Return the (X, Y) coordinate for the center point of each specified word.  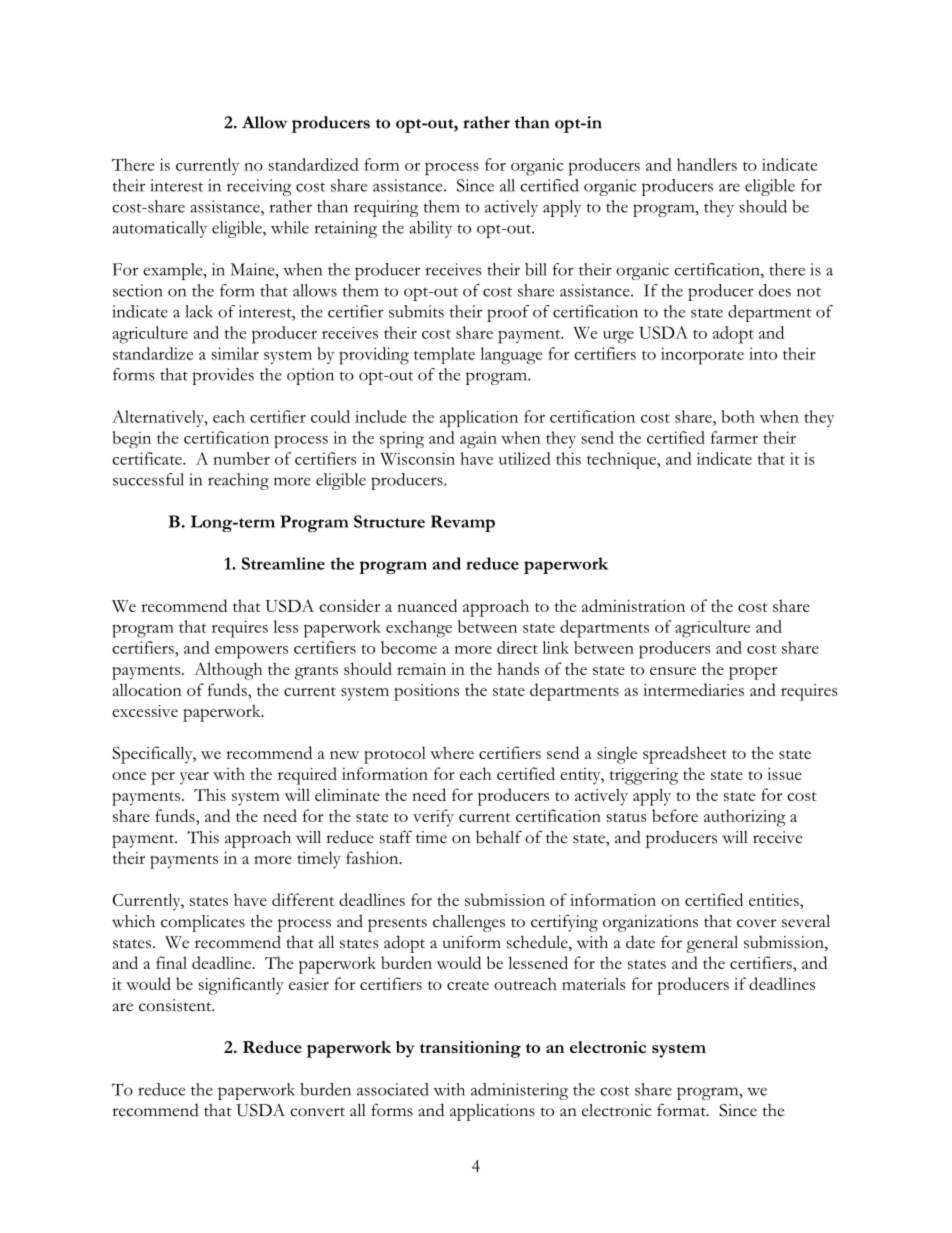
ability (430, 229)
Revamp (463, 523)
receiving (259, 187)
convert (317, 1112)
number (241, 458)
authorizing (745, 818)
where (452, 752)
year (194, 778)
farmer (734, 437)
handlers (707, 164)
